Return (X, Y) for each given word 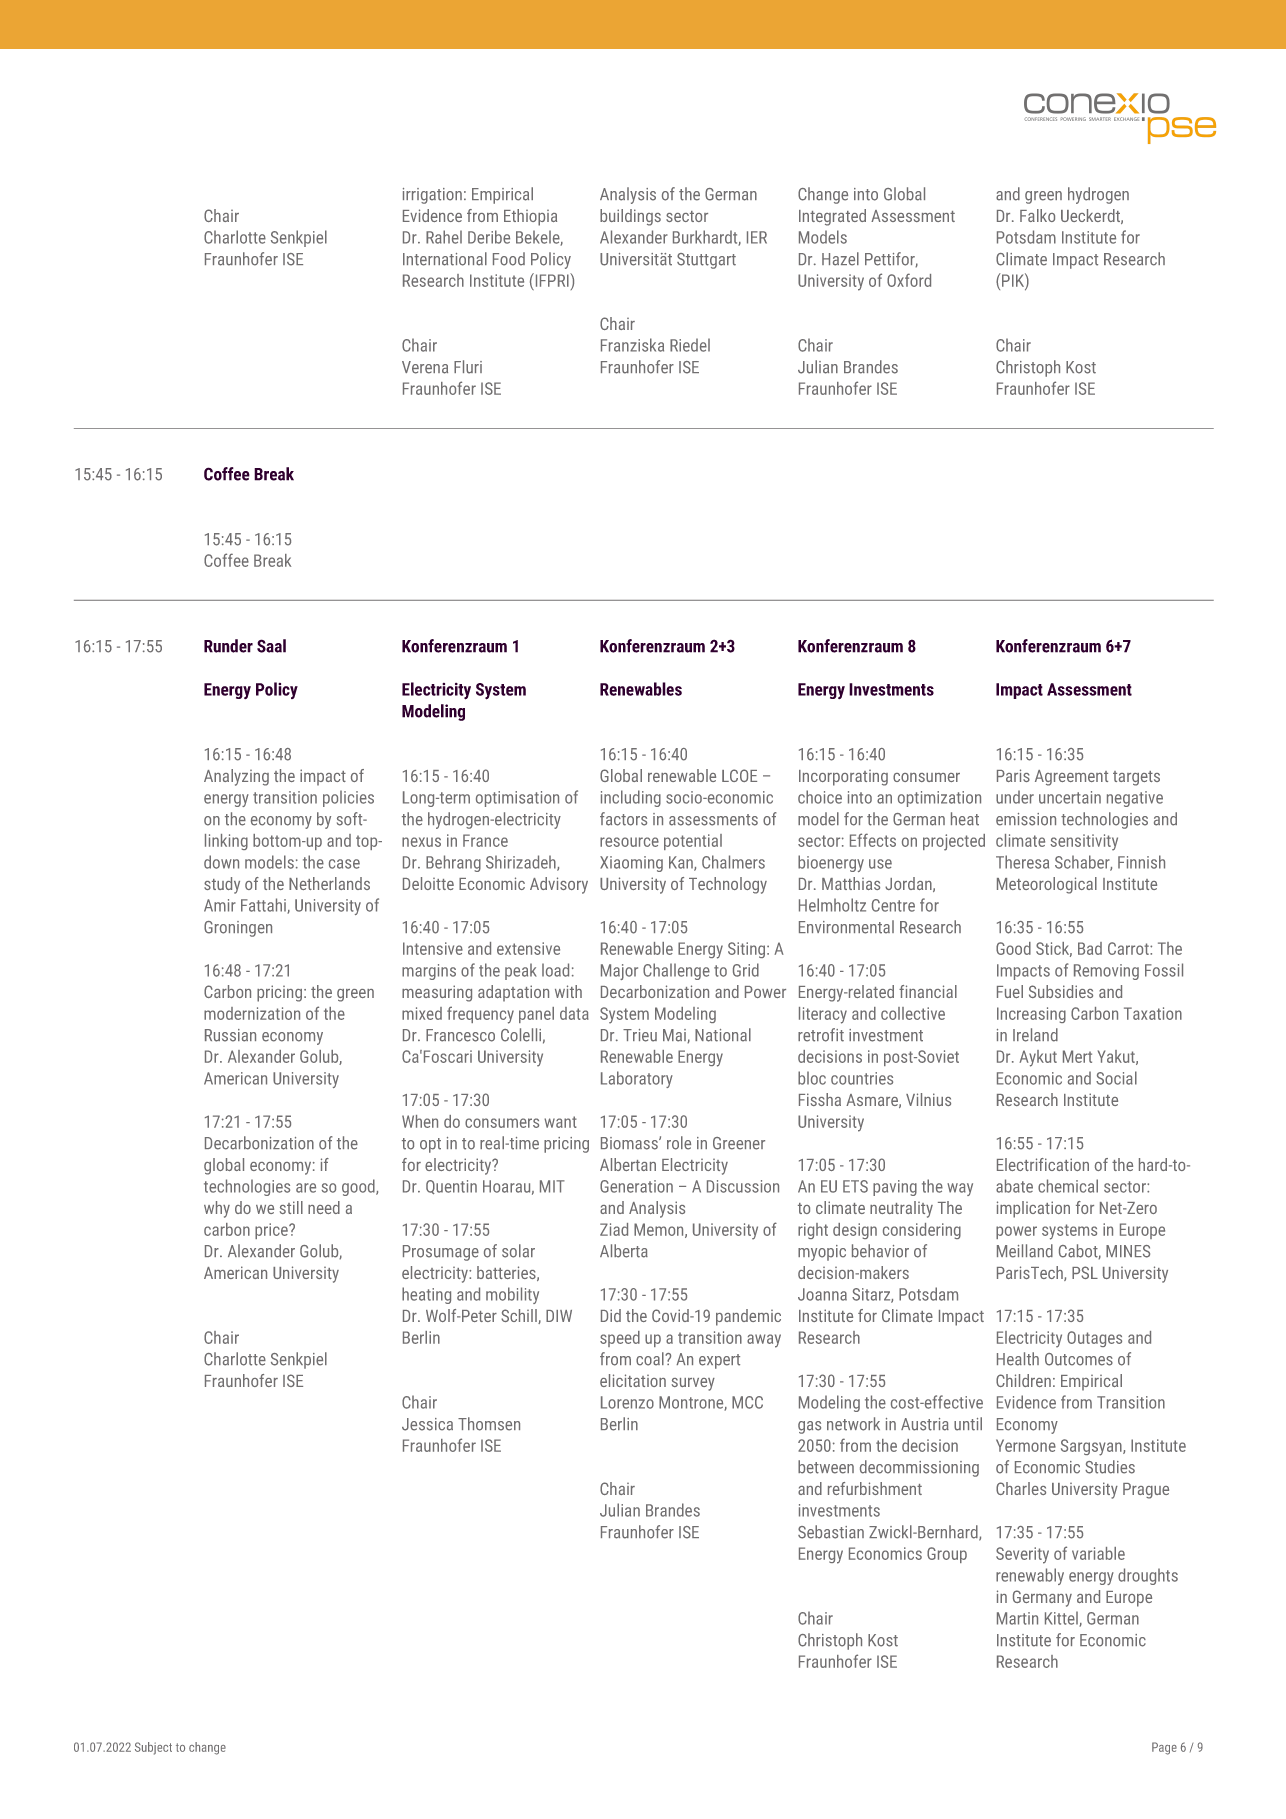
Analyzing (236, 777)
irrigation (432, 196)
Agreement (1071, 778)
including (631, 798)
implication (1033, 1209)
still (291, 1207)
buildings (630, 217)
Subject (153, 1748)
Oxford (909, 280)
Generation (636, 1186)
